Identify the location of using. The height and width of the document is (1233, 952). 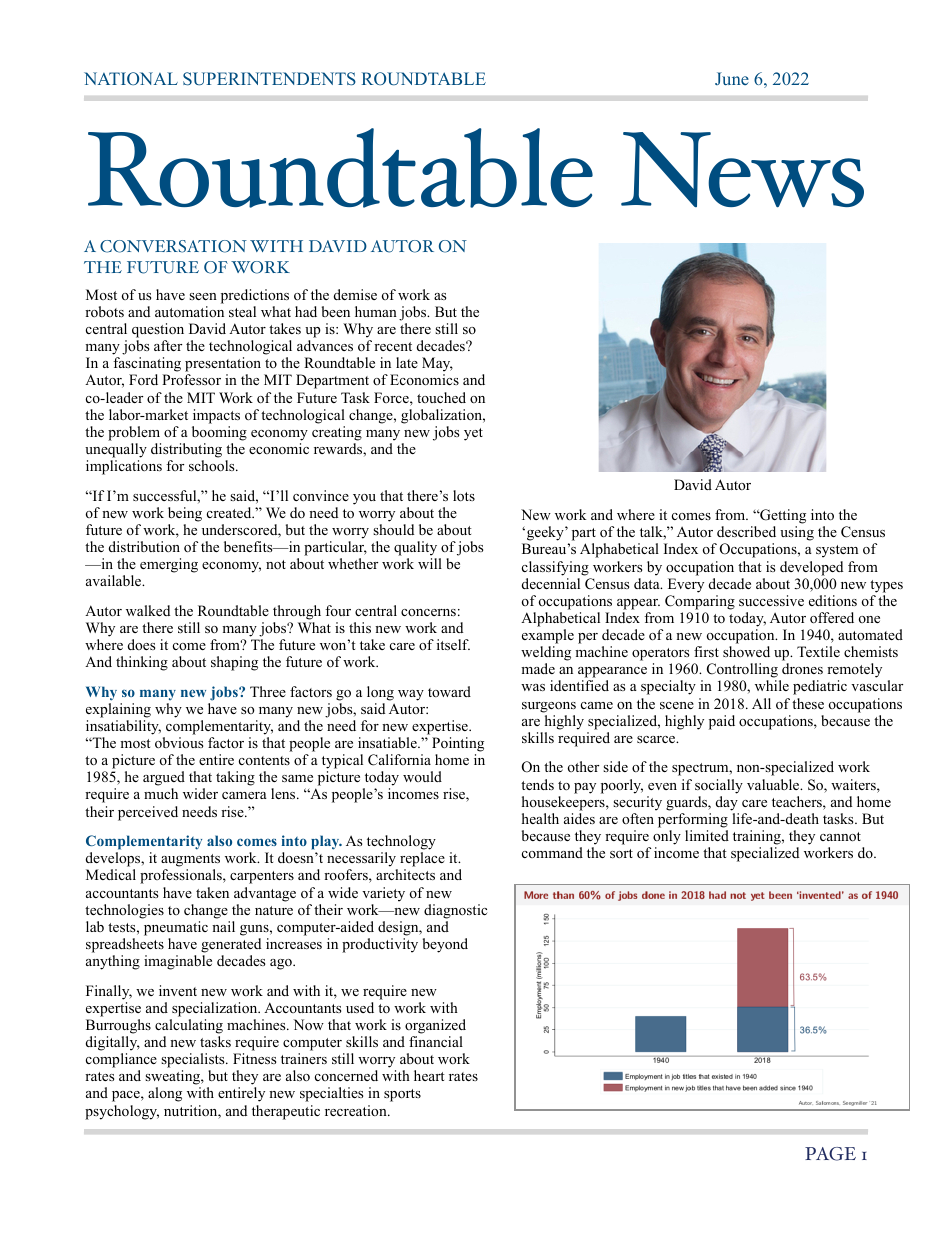
(797, 533).
